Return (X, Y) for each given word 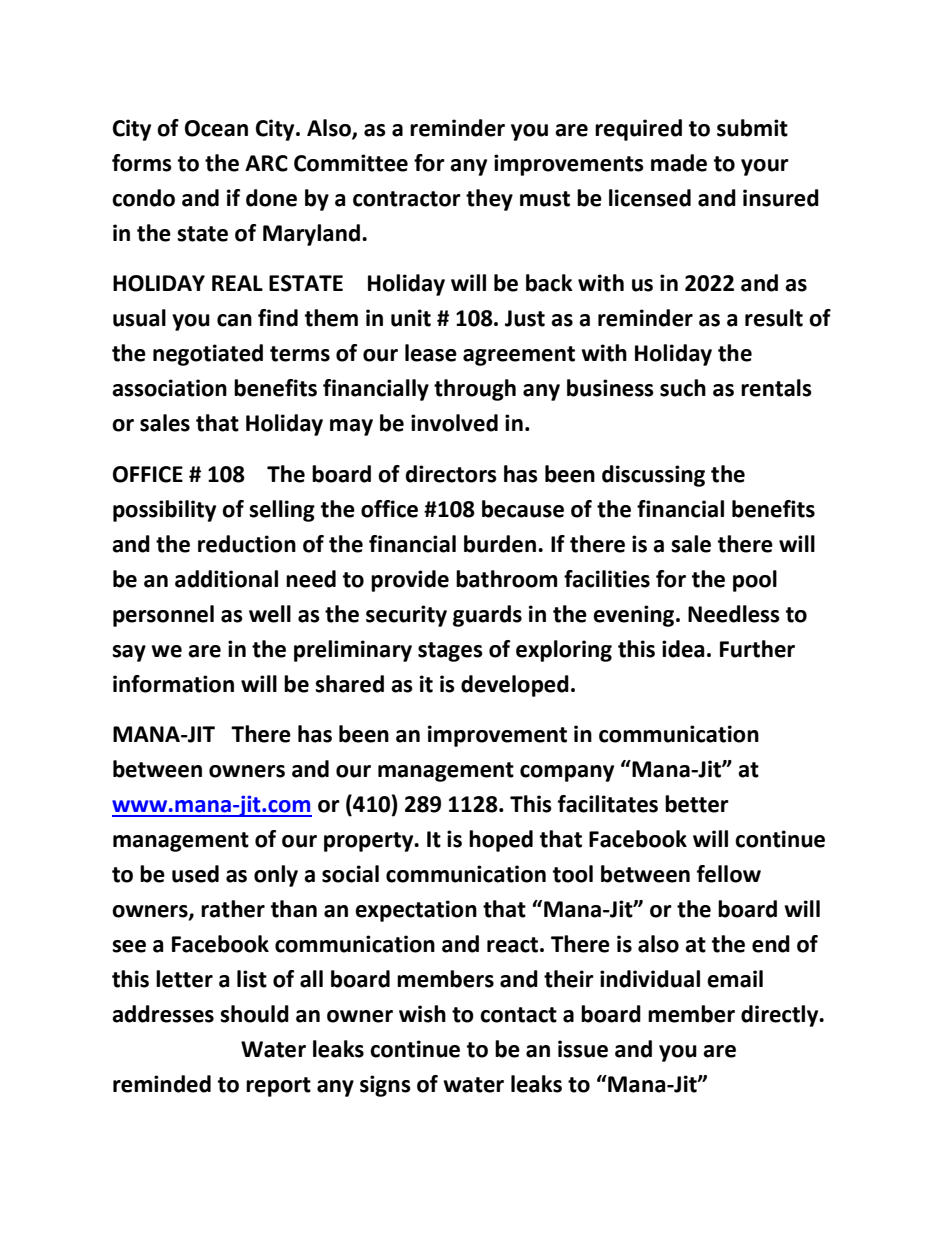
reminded (162, 1084)
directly (781, 1016)
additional (226, 579)
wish (422, 1014)
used (195, 874)
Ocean (216, 128)
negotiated (208, 355)
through (475, 390)
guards (487, 616)
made (679, 163)
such (683, 388)
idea (683, 649)
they (489, 200)
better (697, 804)
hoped (501, 841)
